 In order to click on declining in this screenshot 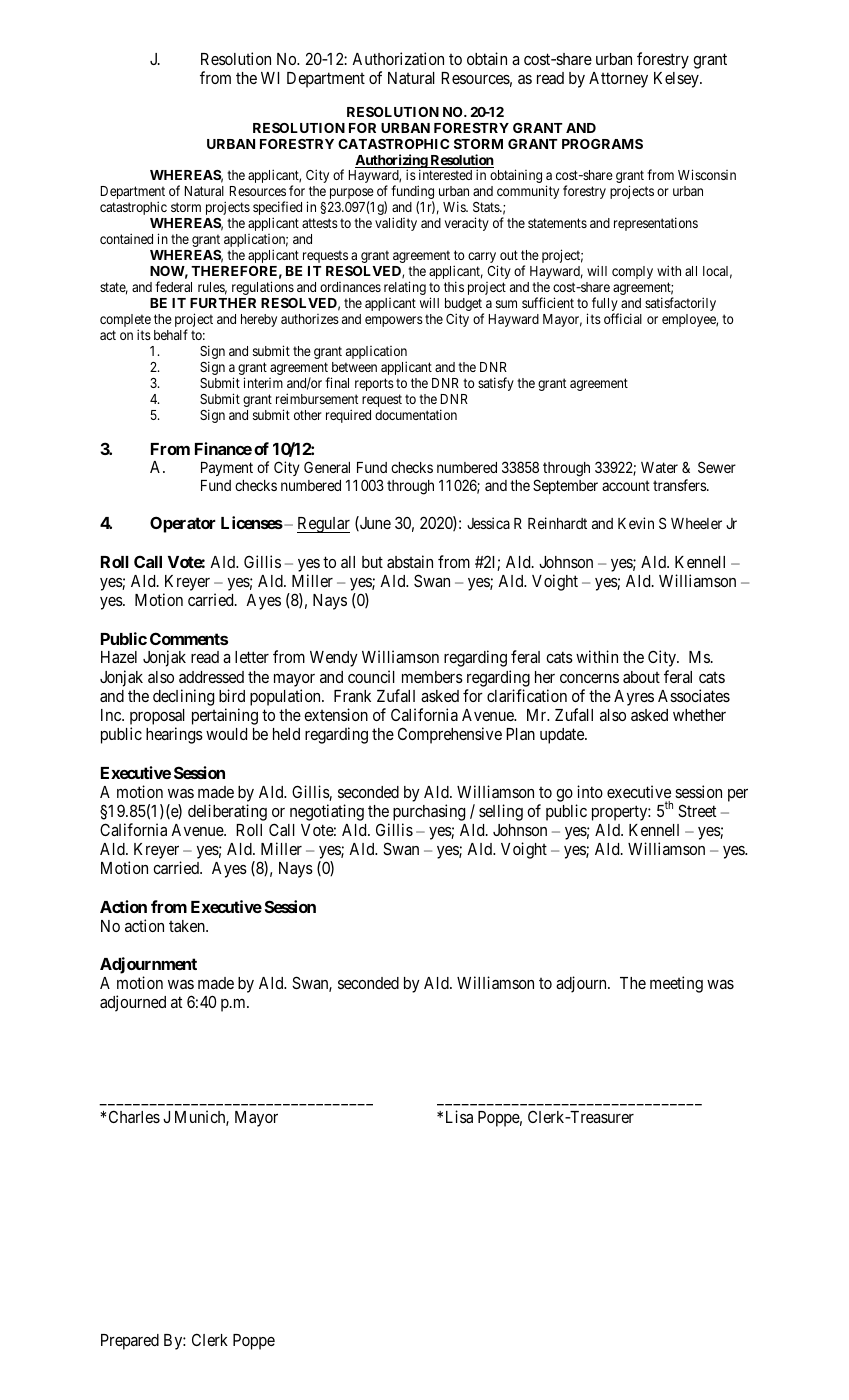, I will do `click(183, 697)`.
